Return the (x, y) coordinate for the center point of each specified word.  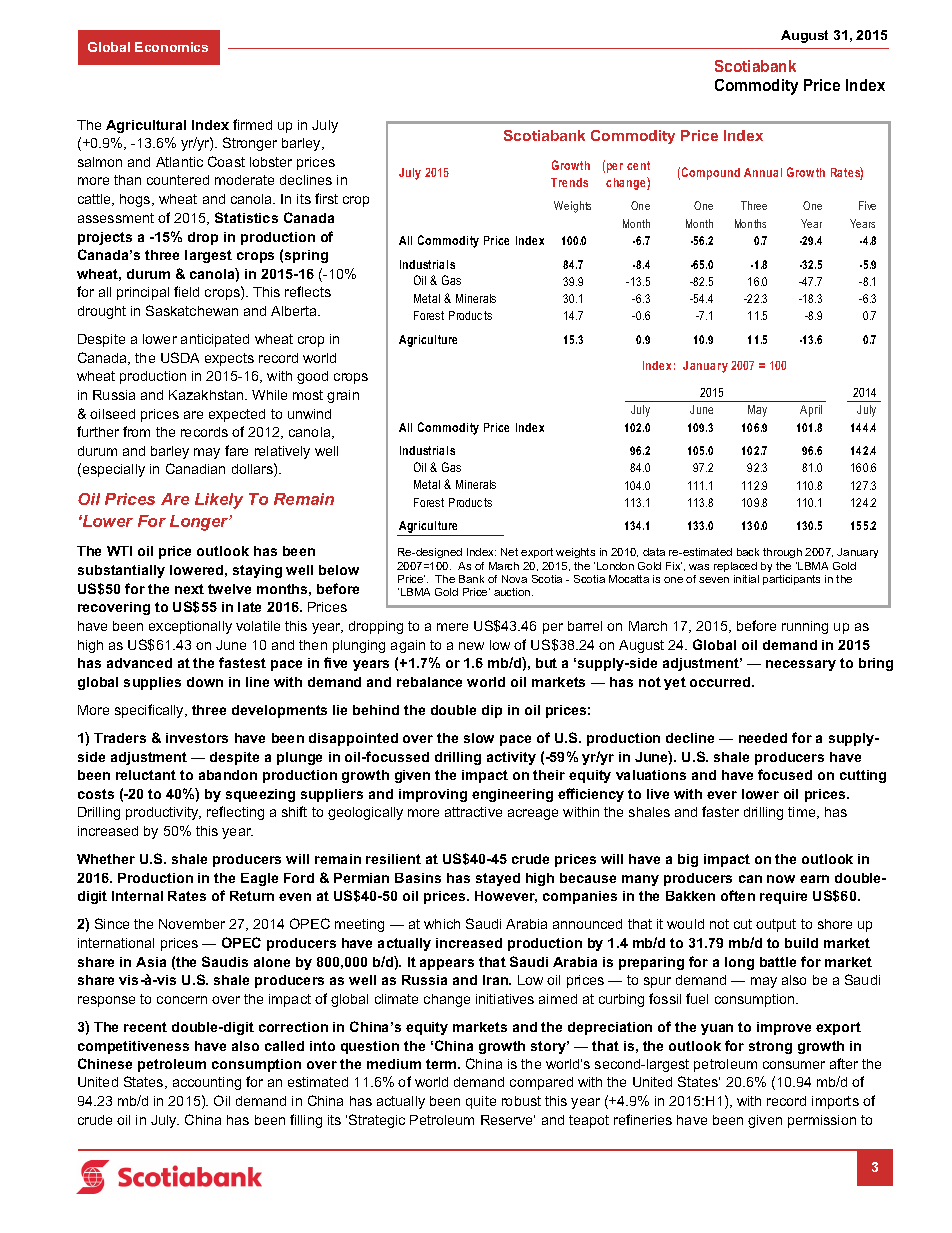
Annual (763, 172)
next (189, 589)
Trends (569, 182)
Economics (171, 47)
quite (481, 1102)
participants (791, 580)
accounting (207, 1083)
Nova (514, 579)
